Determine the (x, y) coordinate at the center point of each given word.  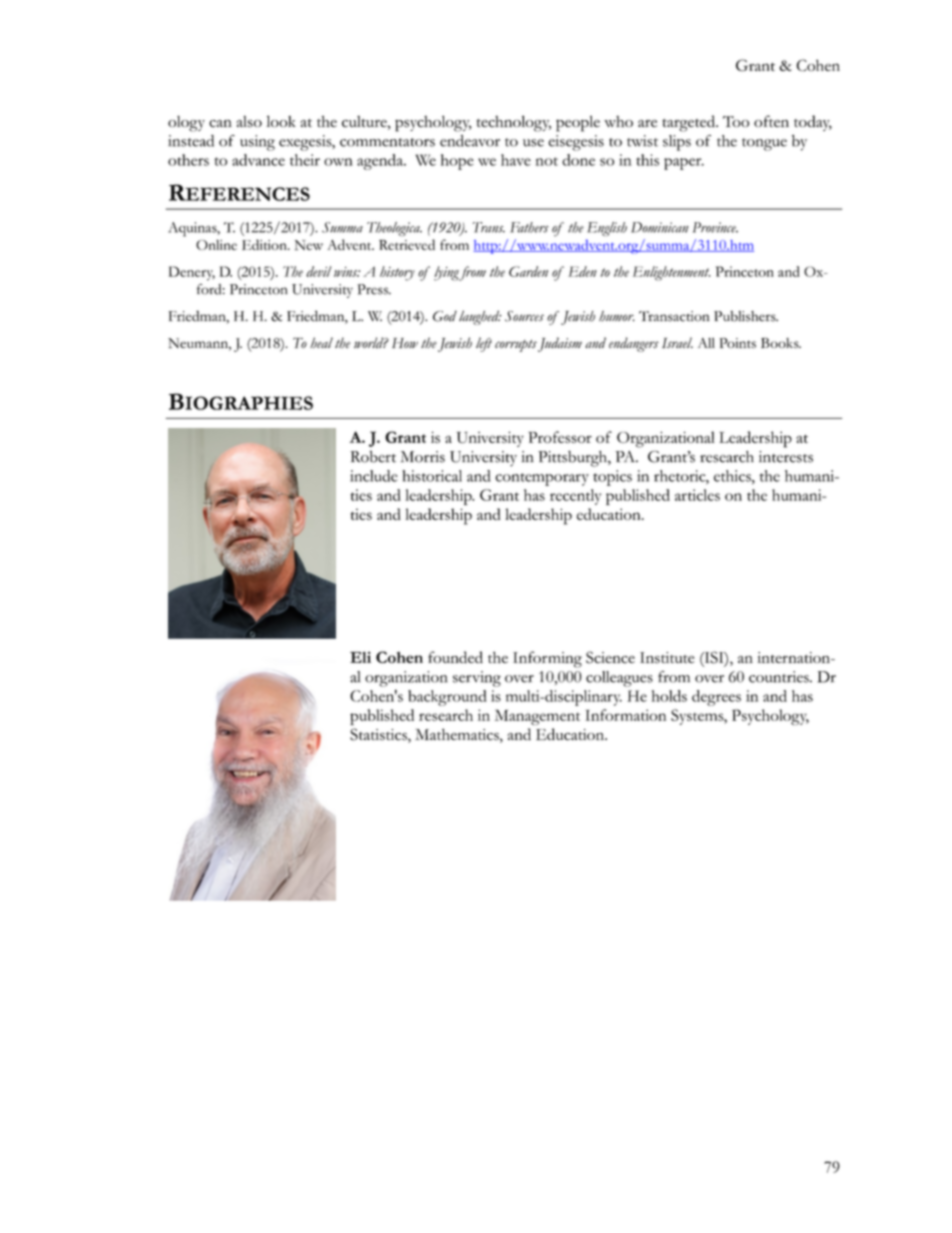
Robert (373, 457)
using (257, 143)
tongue (764, 144)
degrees (716, 698)
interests (786, 457)
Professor (560, 437)
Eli (360, 657)
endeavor (470, 141)
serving (477, 679)
